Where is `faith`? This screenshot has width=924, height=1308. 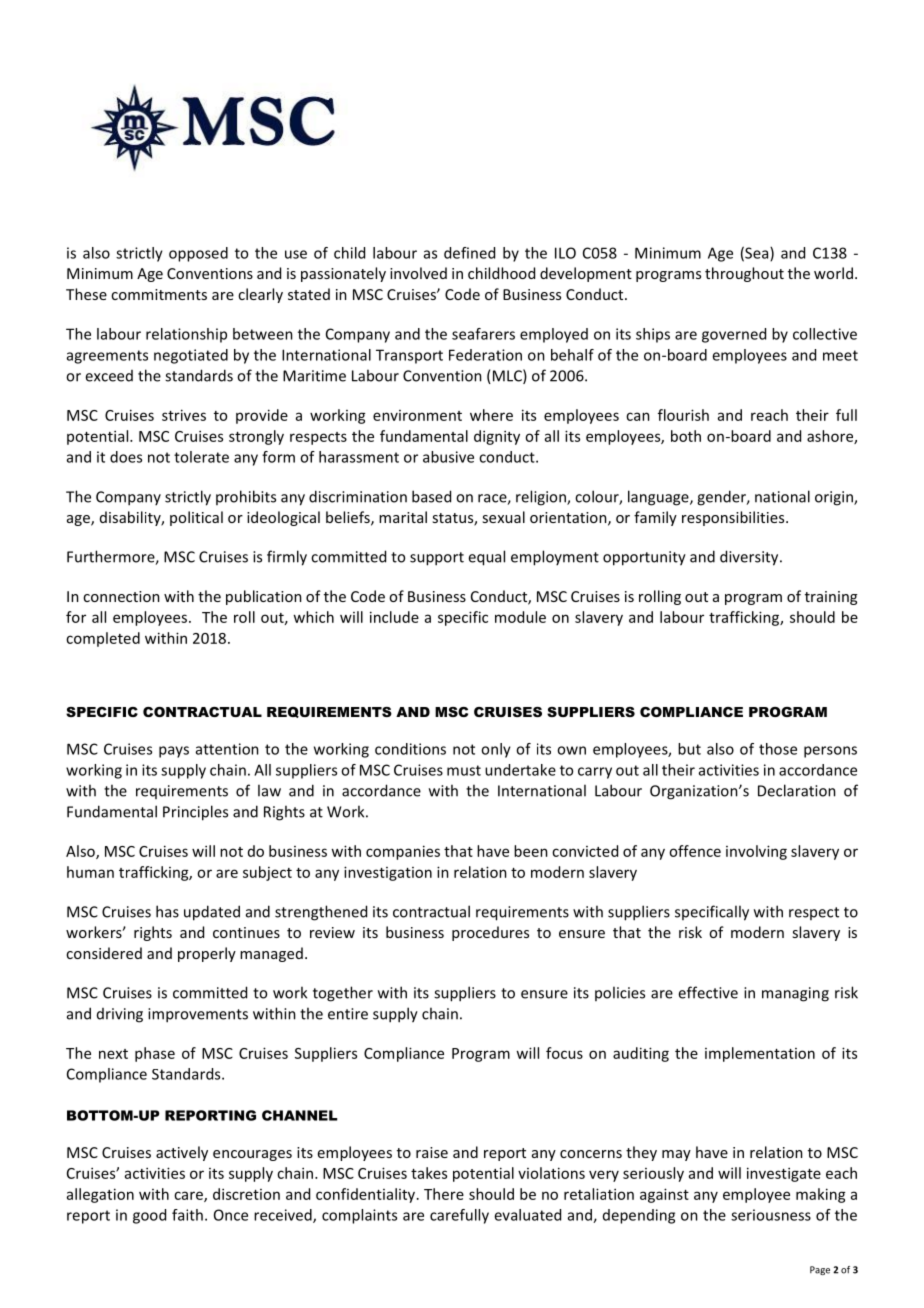 faith is located at coordinates (187, 1215).
